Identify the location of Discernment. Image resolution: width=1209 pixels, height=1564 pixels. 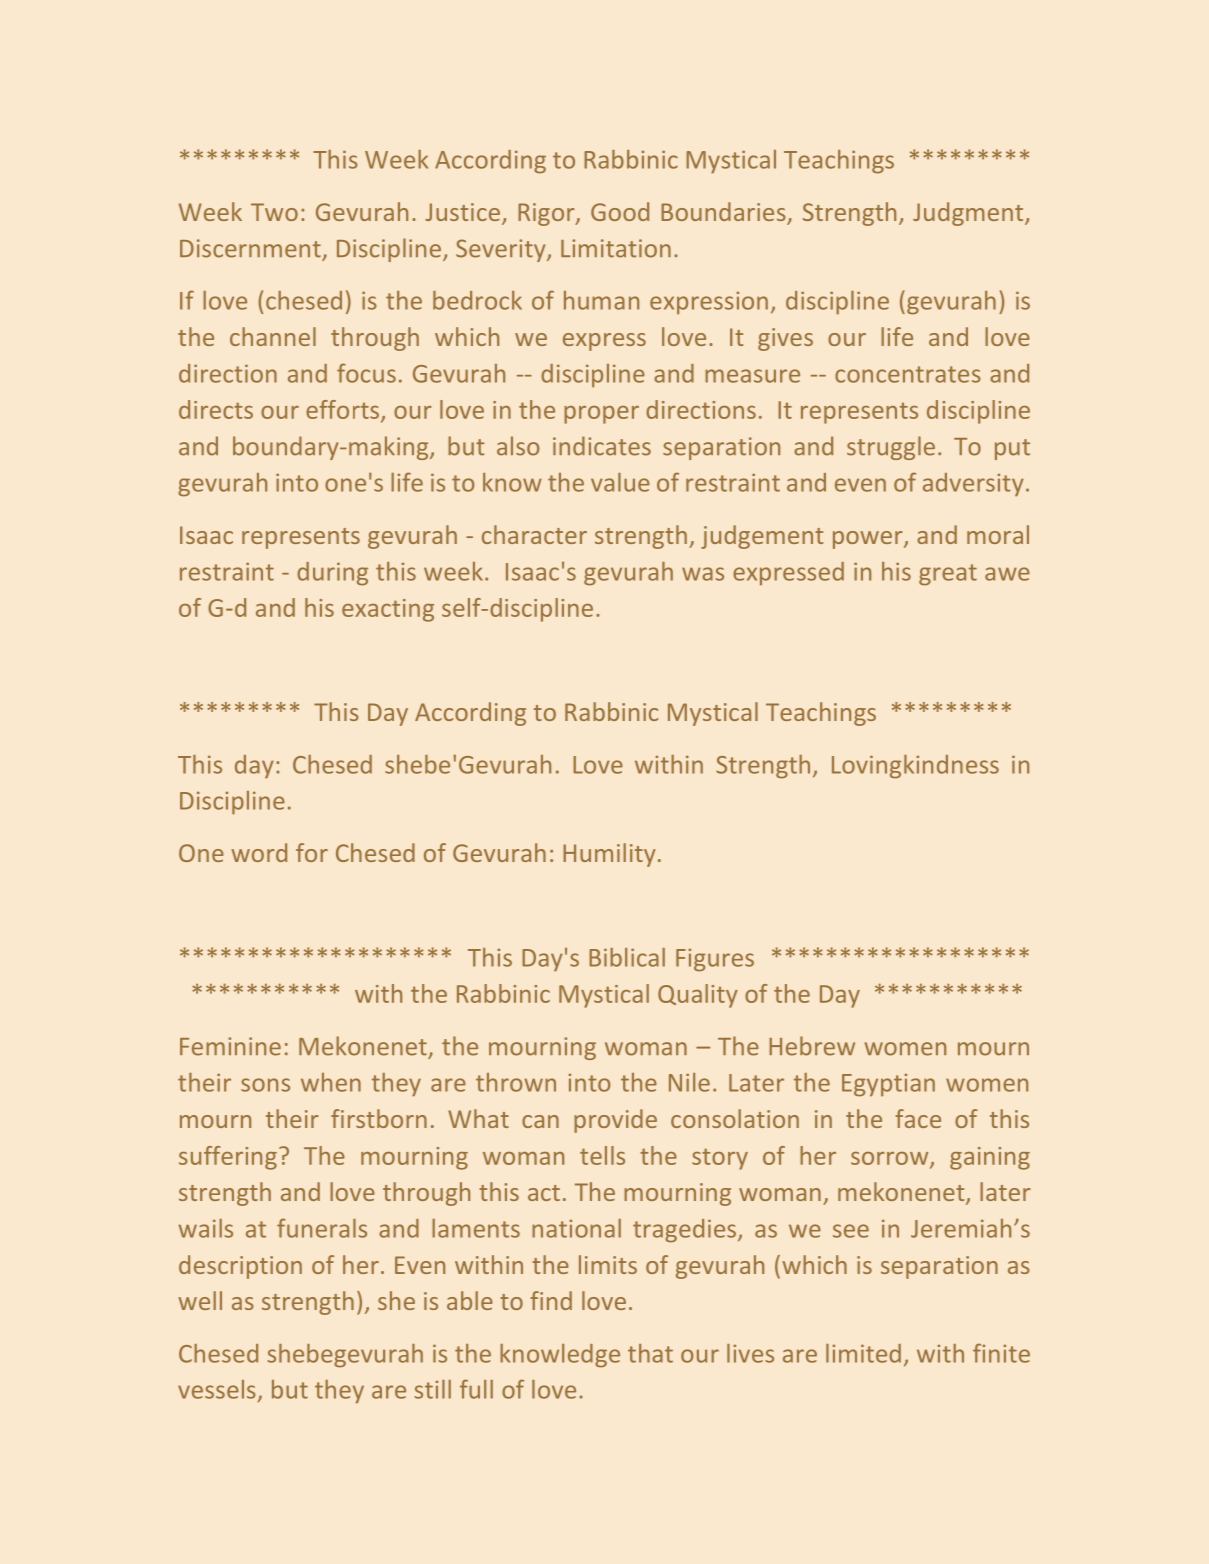
(250, 248).
